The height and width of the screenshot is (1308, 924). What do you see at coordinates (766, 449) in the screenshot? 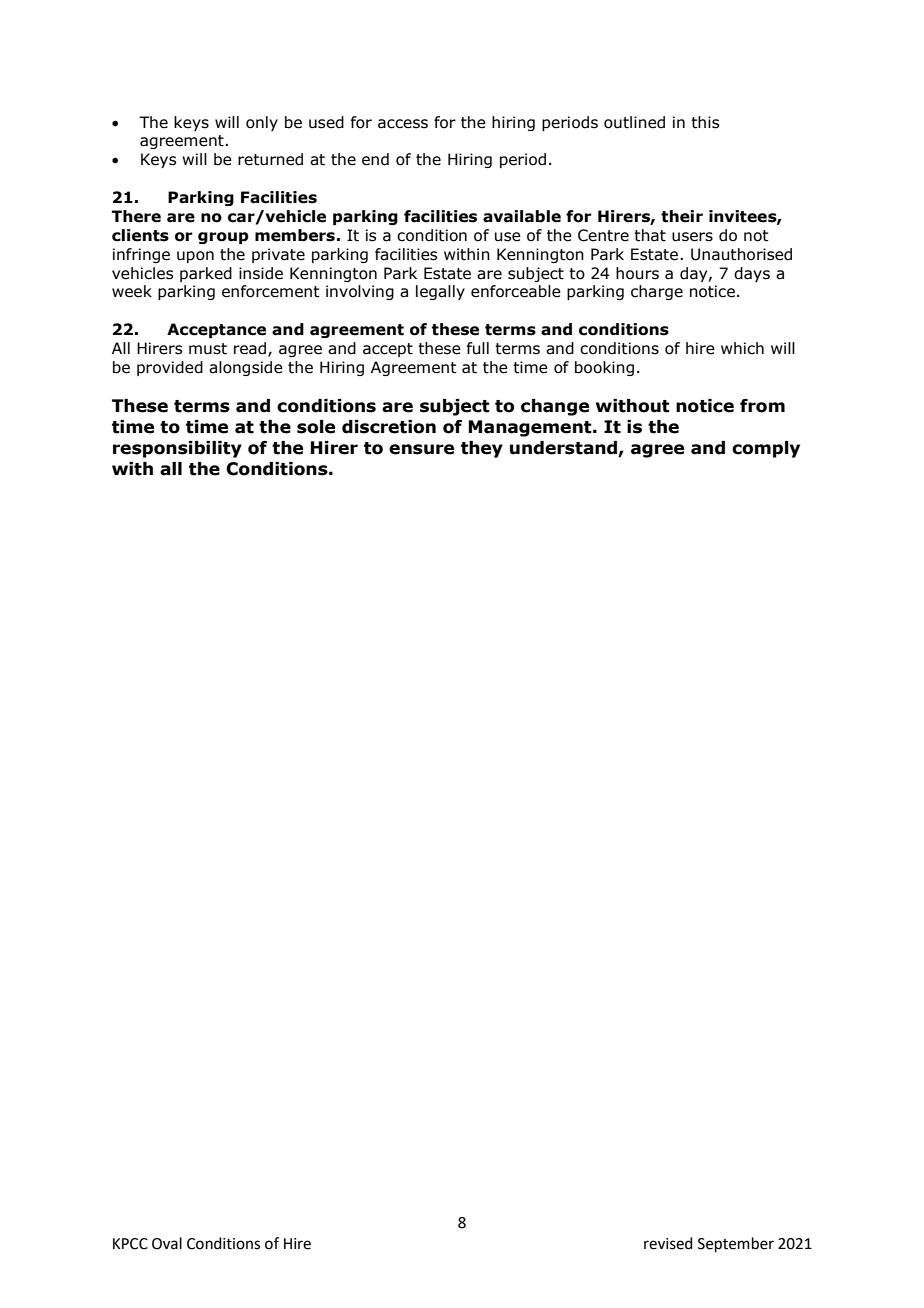
I see `comply` at bounding box center [766, 449].
